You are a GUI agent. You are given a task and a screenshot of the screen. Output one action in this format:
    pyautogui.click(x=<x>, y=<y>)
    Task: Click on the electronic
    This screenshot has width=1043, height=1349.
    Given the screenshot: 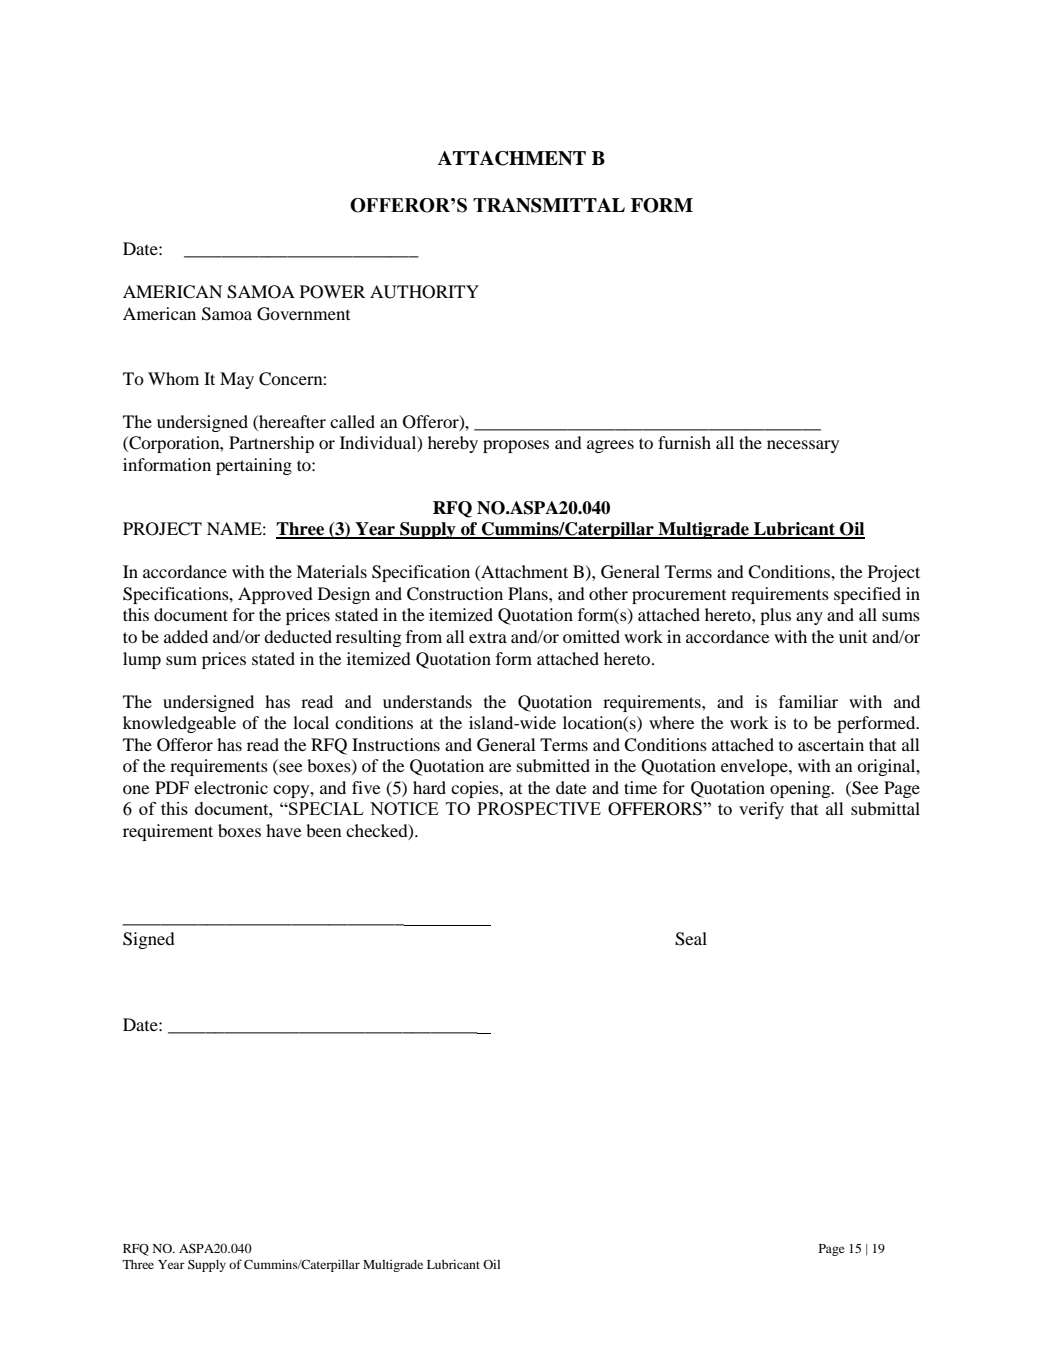 What is the action you would take?
    pyautogui.click(x=231, y=787)
